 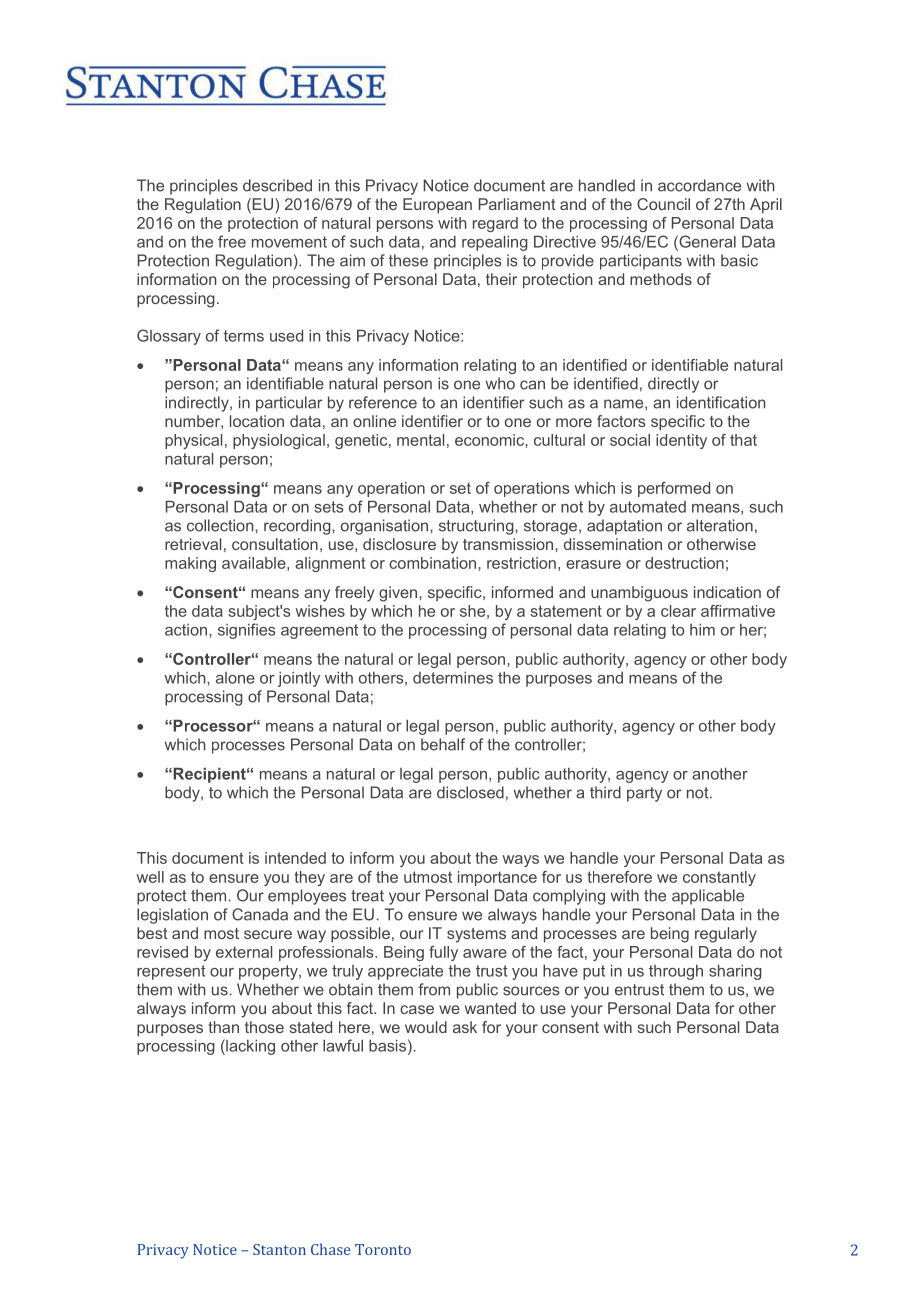 I want to click on disclosed, so click(x=470, y=792).
